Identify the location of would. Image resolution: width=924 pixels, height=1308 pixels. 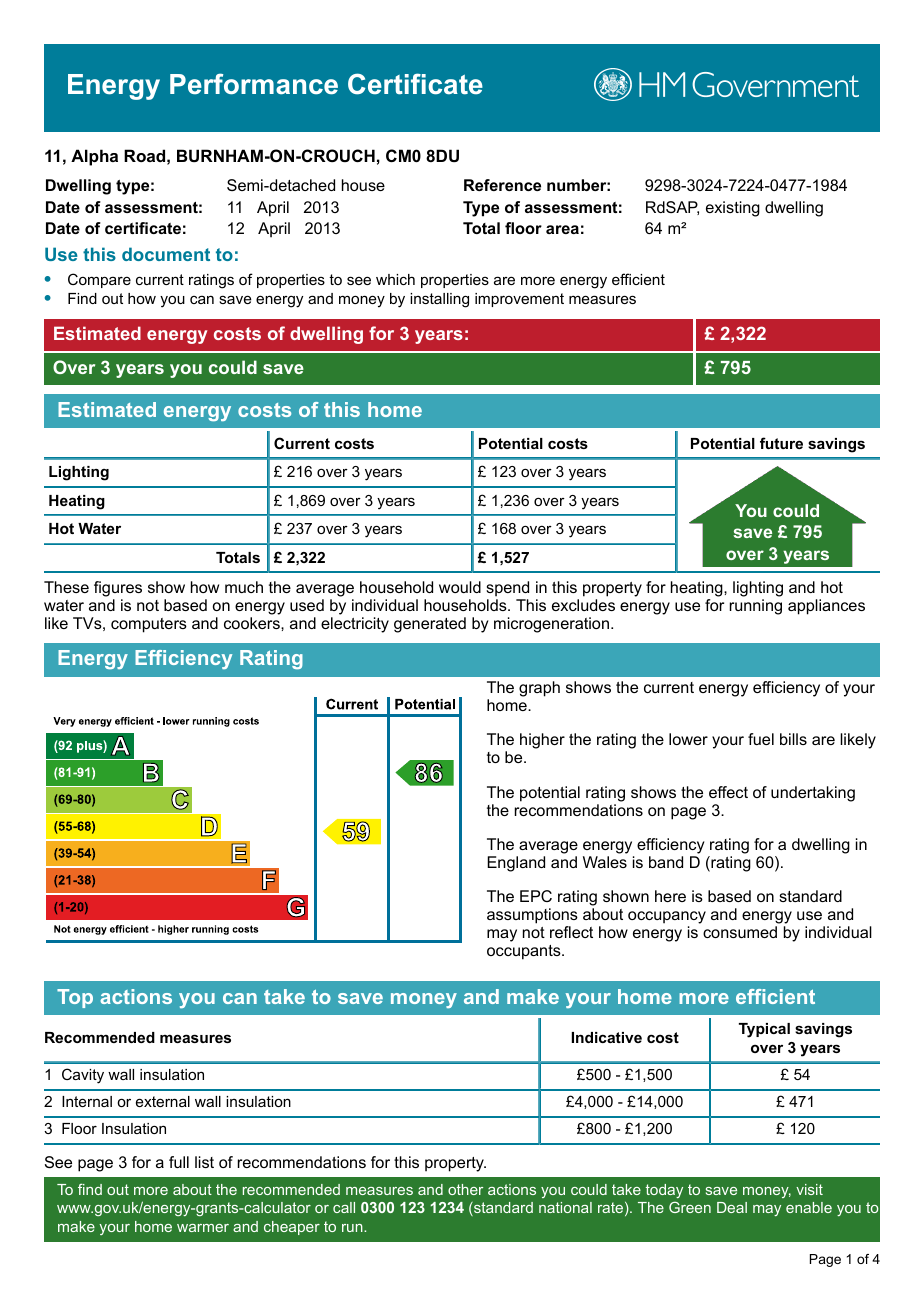
(460, 587).
